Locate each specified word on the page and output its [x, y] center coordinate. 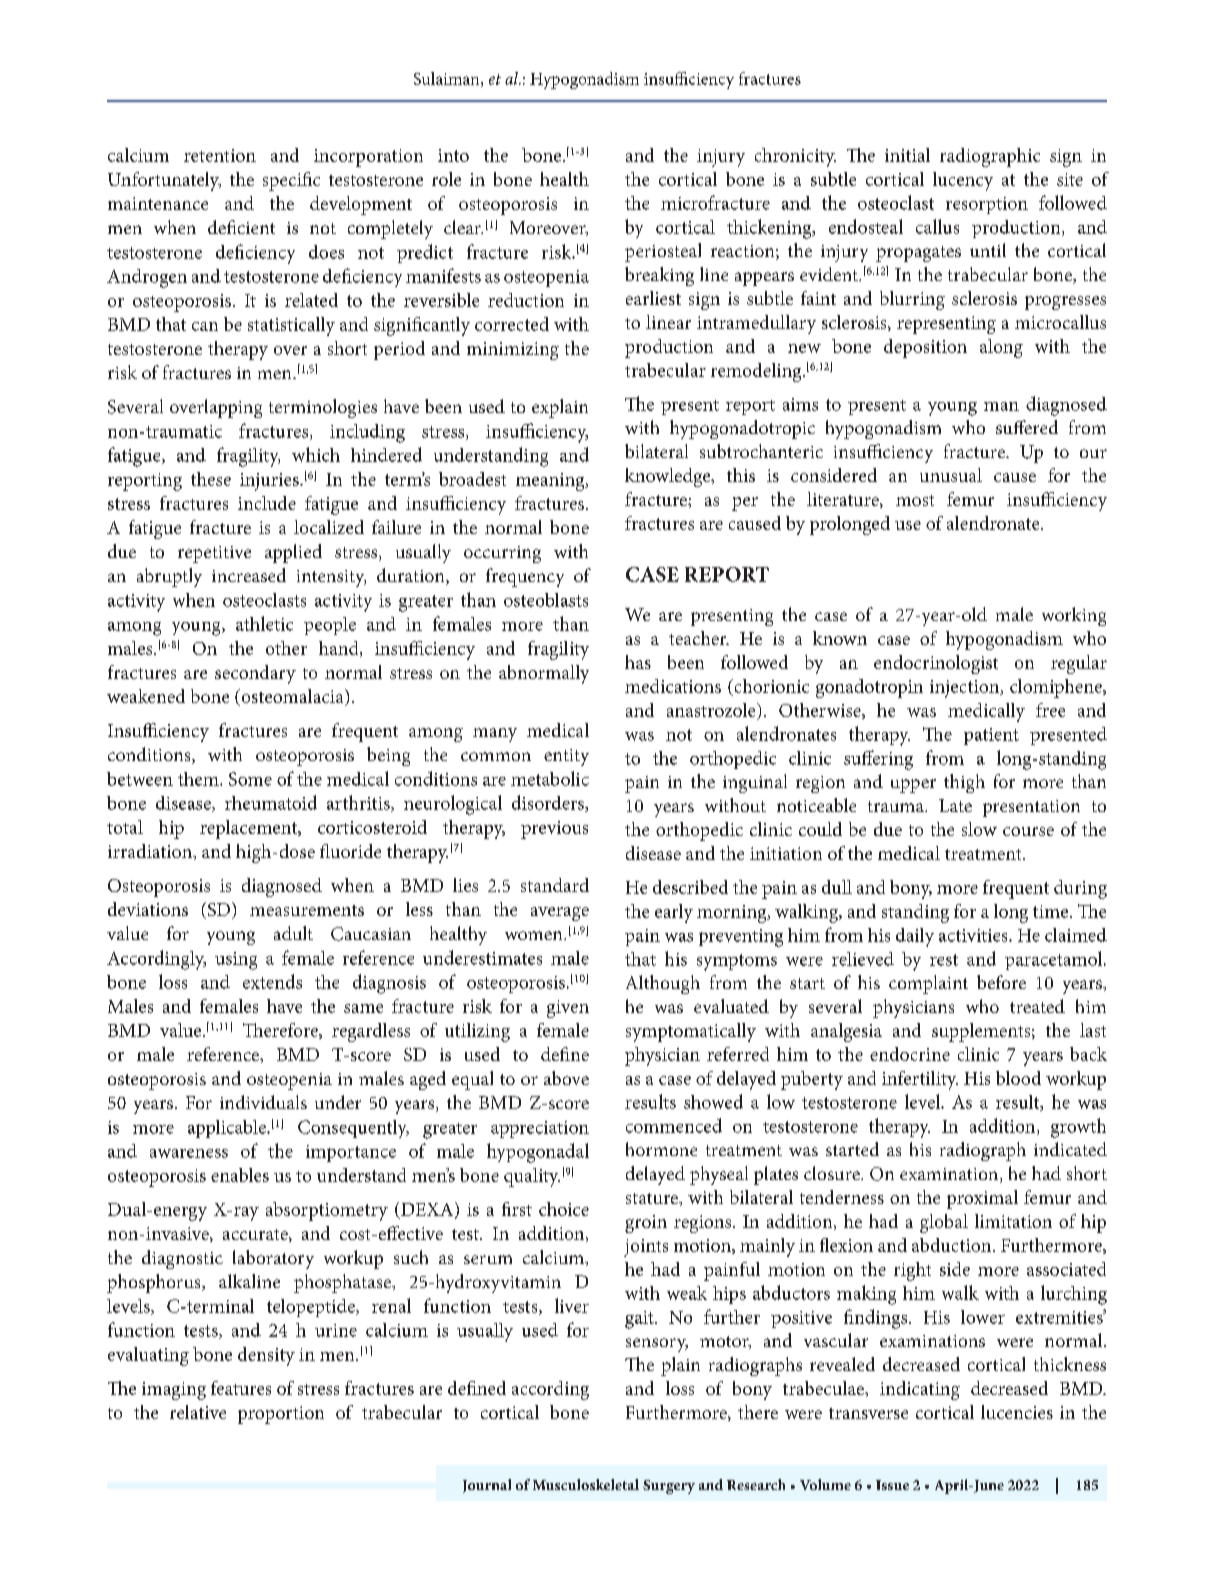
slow [979, 829]
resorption [987, 205]
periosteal [663, 252]
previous [554, 830]
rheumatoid [271, 802]
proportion [281, 1415]
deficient [241, 227]
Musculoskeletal [586, 1484]
